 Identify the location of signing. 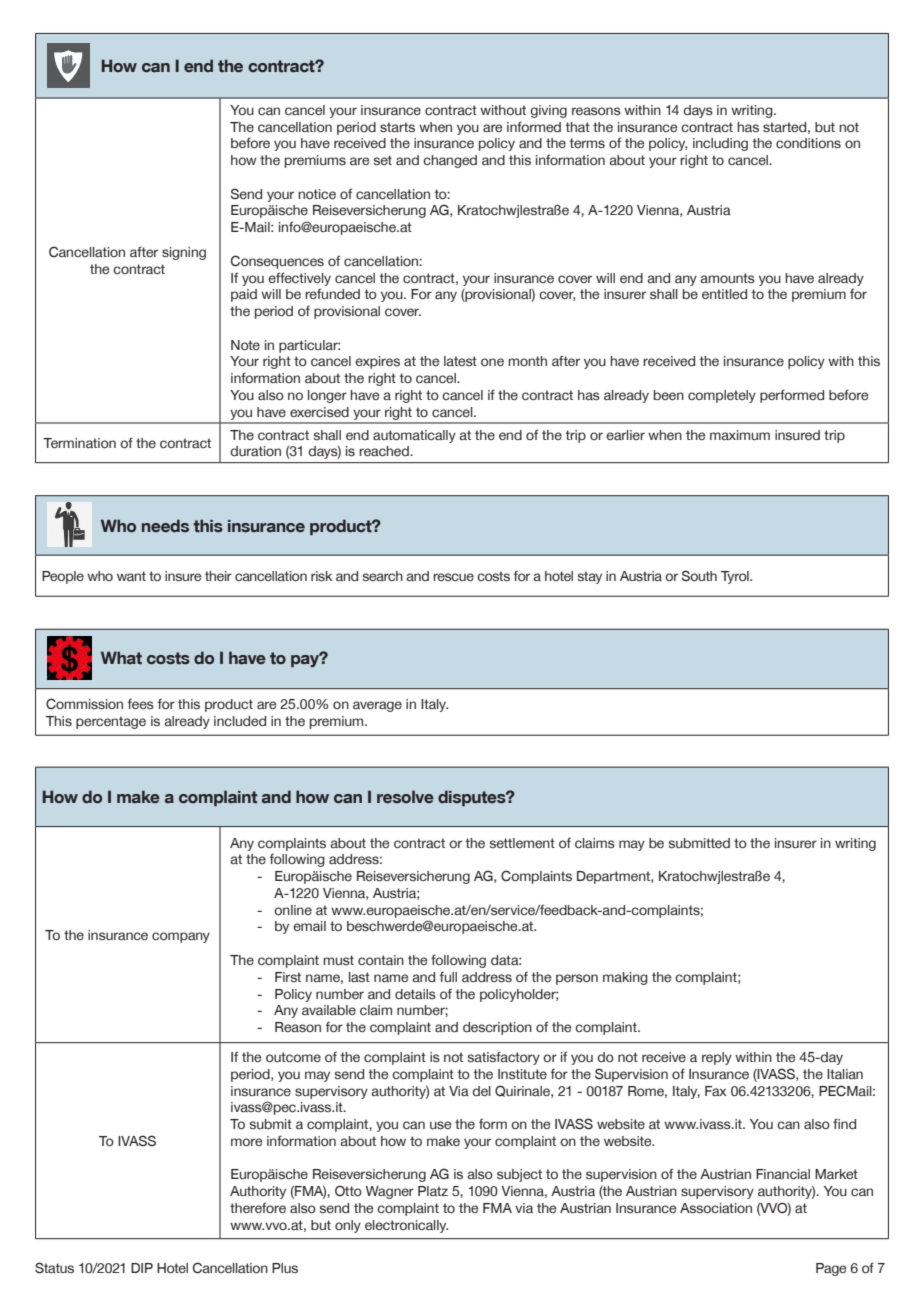
(184, 253).
